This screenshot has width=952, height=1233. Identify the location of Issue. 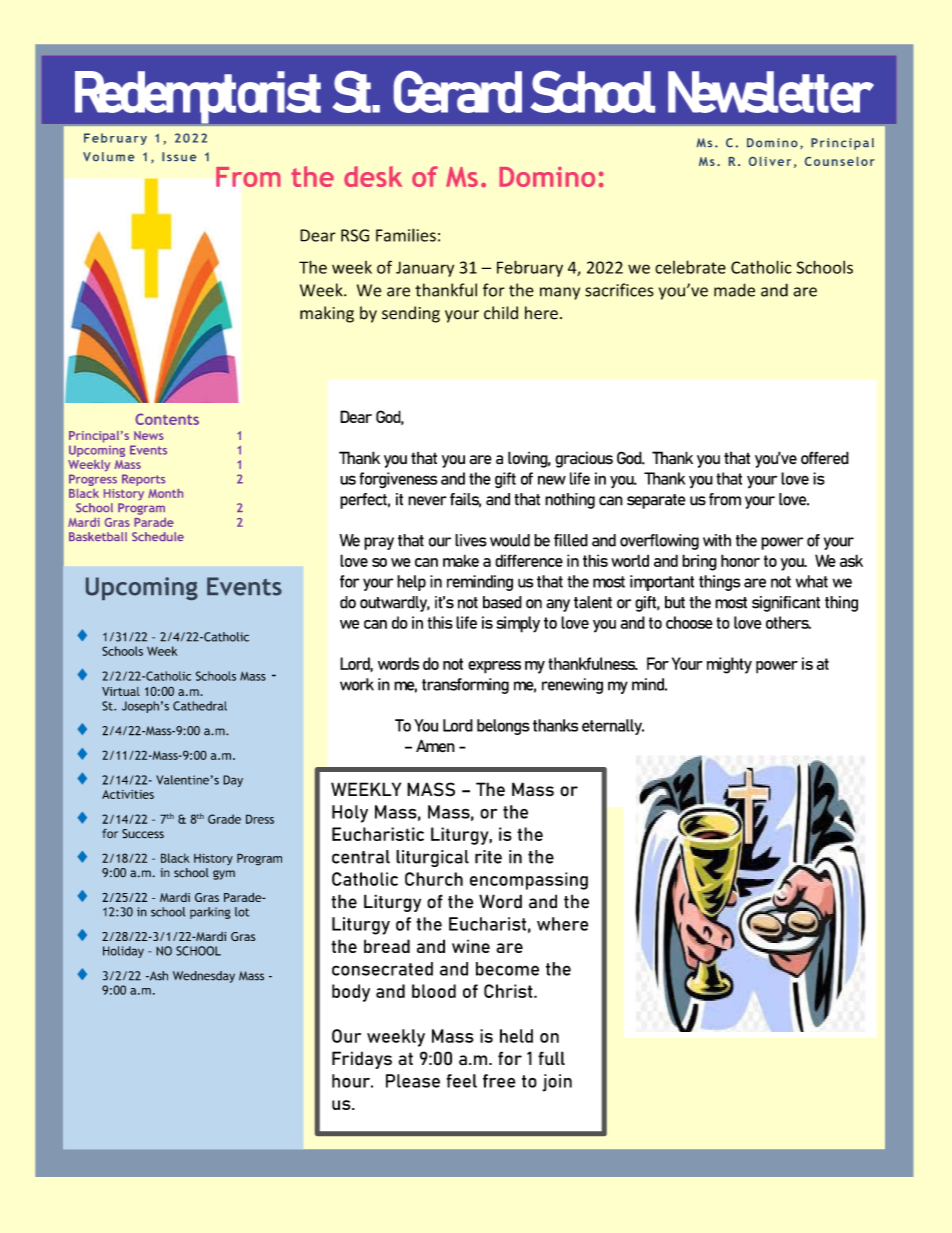
(179, 156).
